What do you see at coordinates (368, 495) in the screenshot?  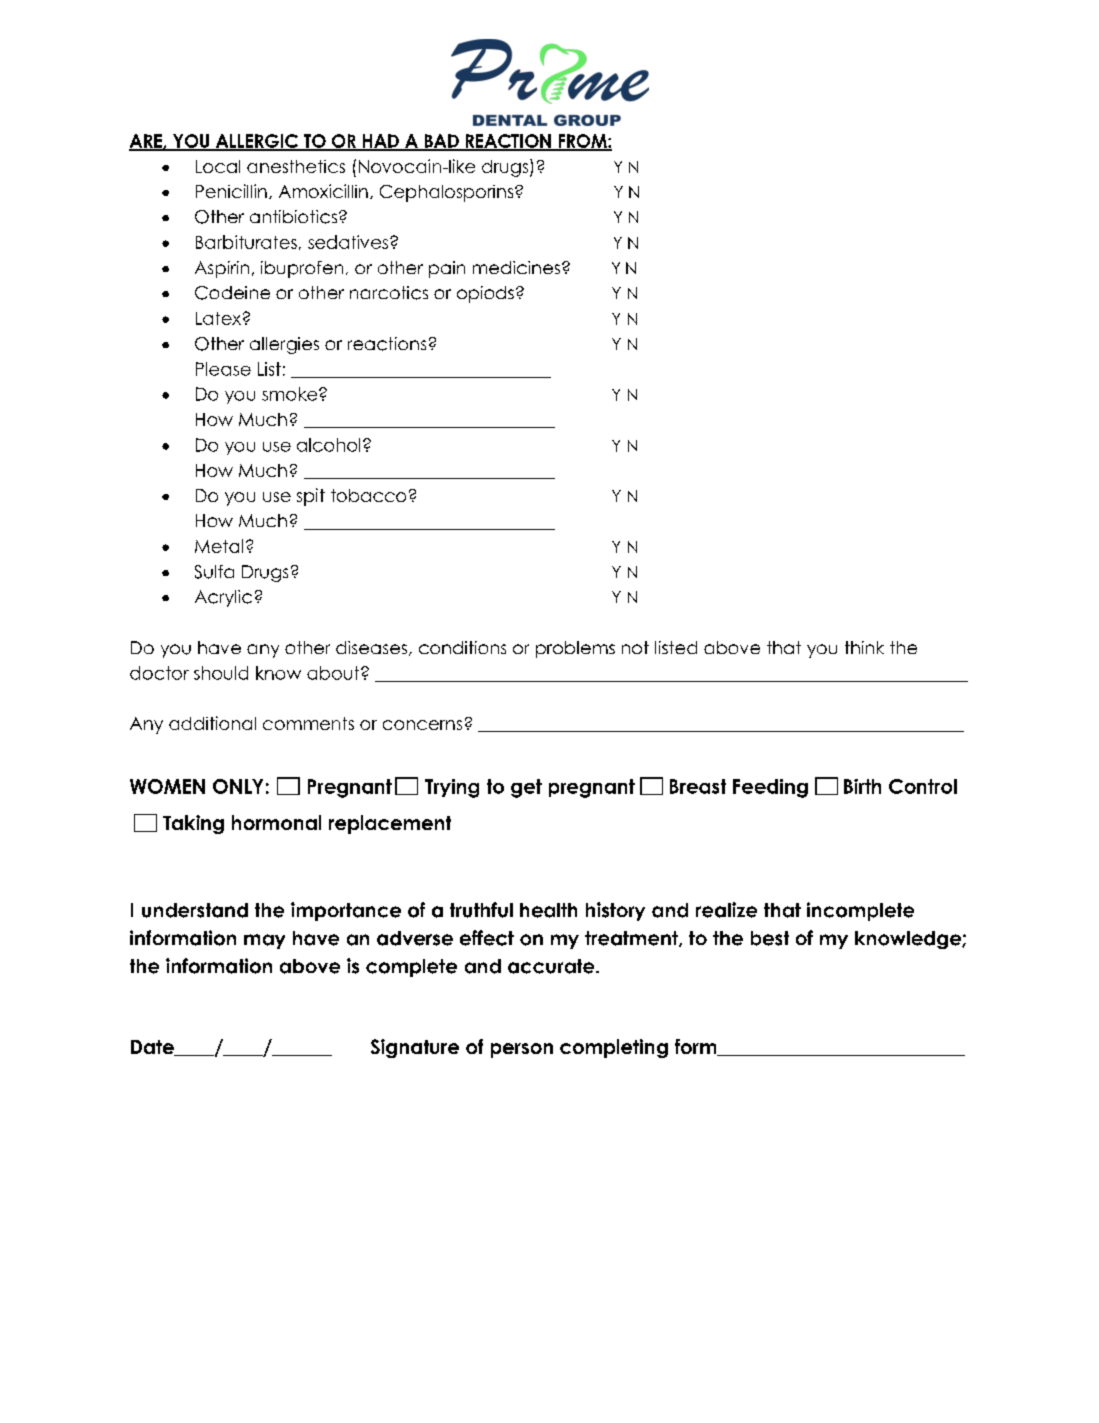 I see `tobacco` at bounding box center [368, 495].
